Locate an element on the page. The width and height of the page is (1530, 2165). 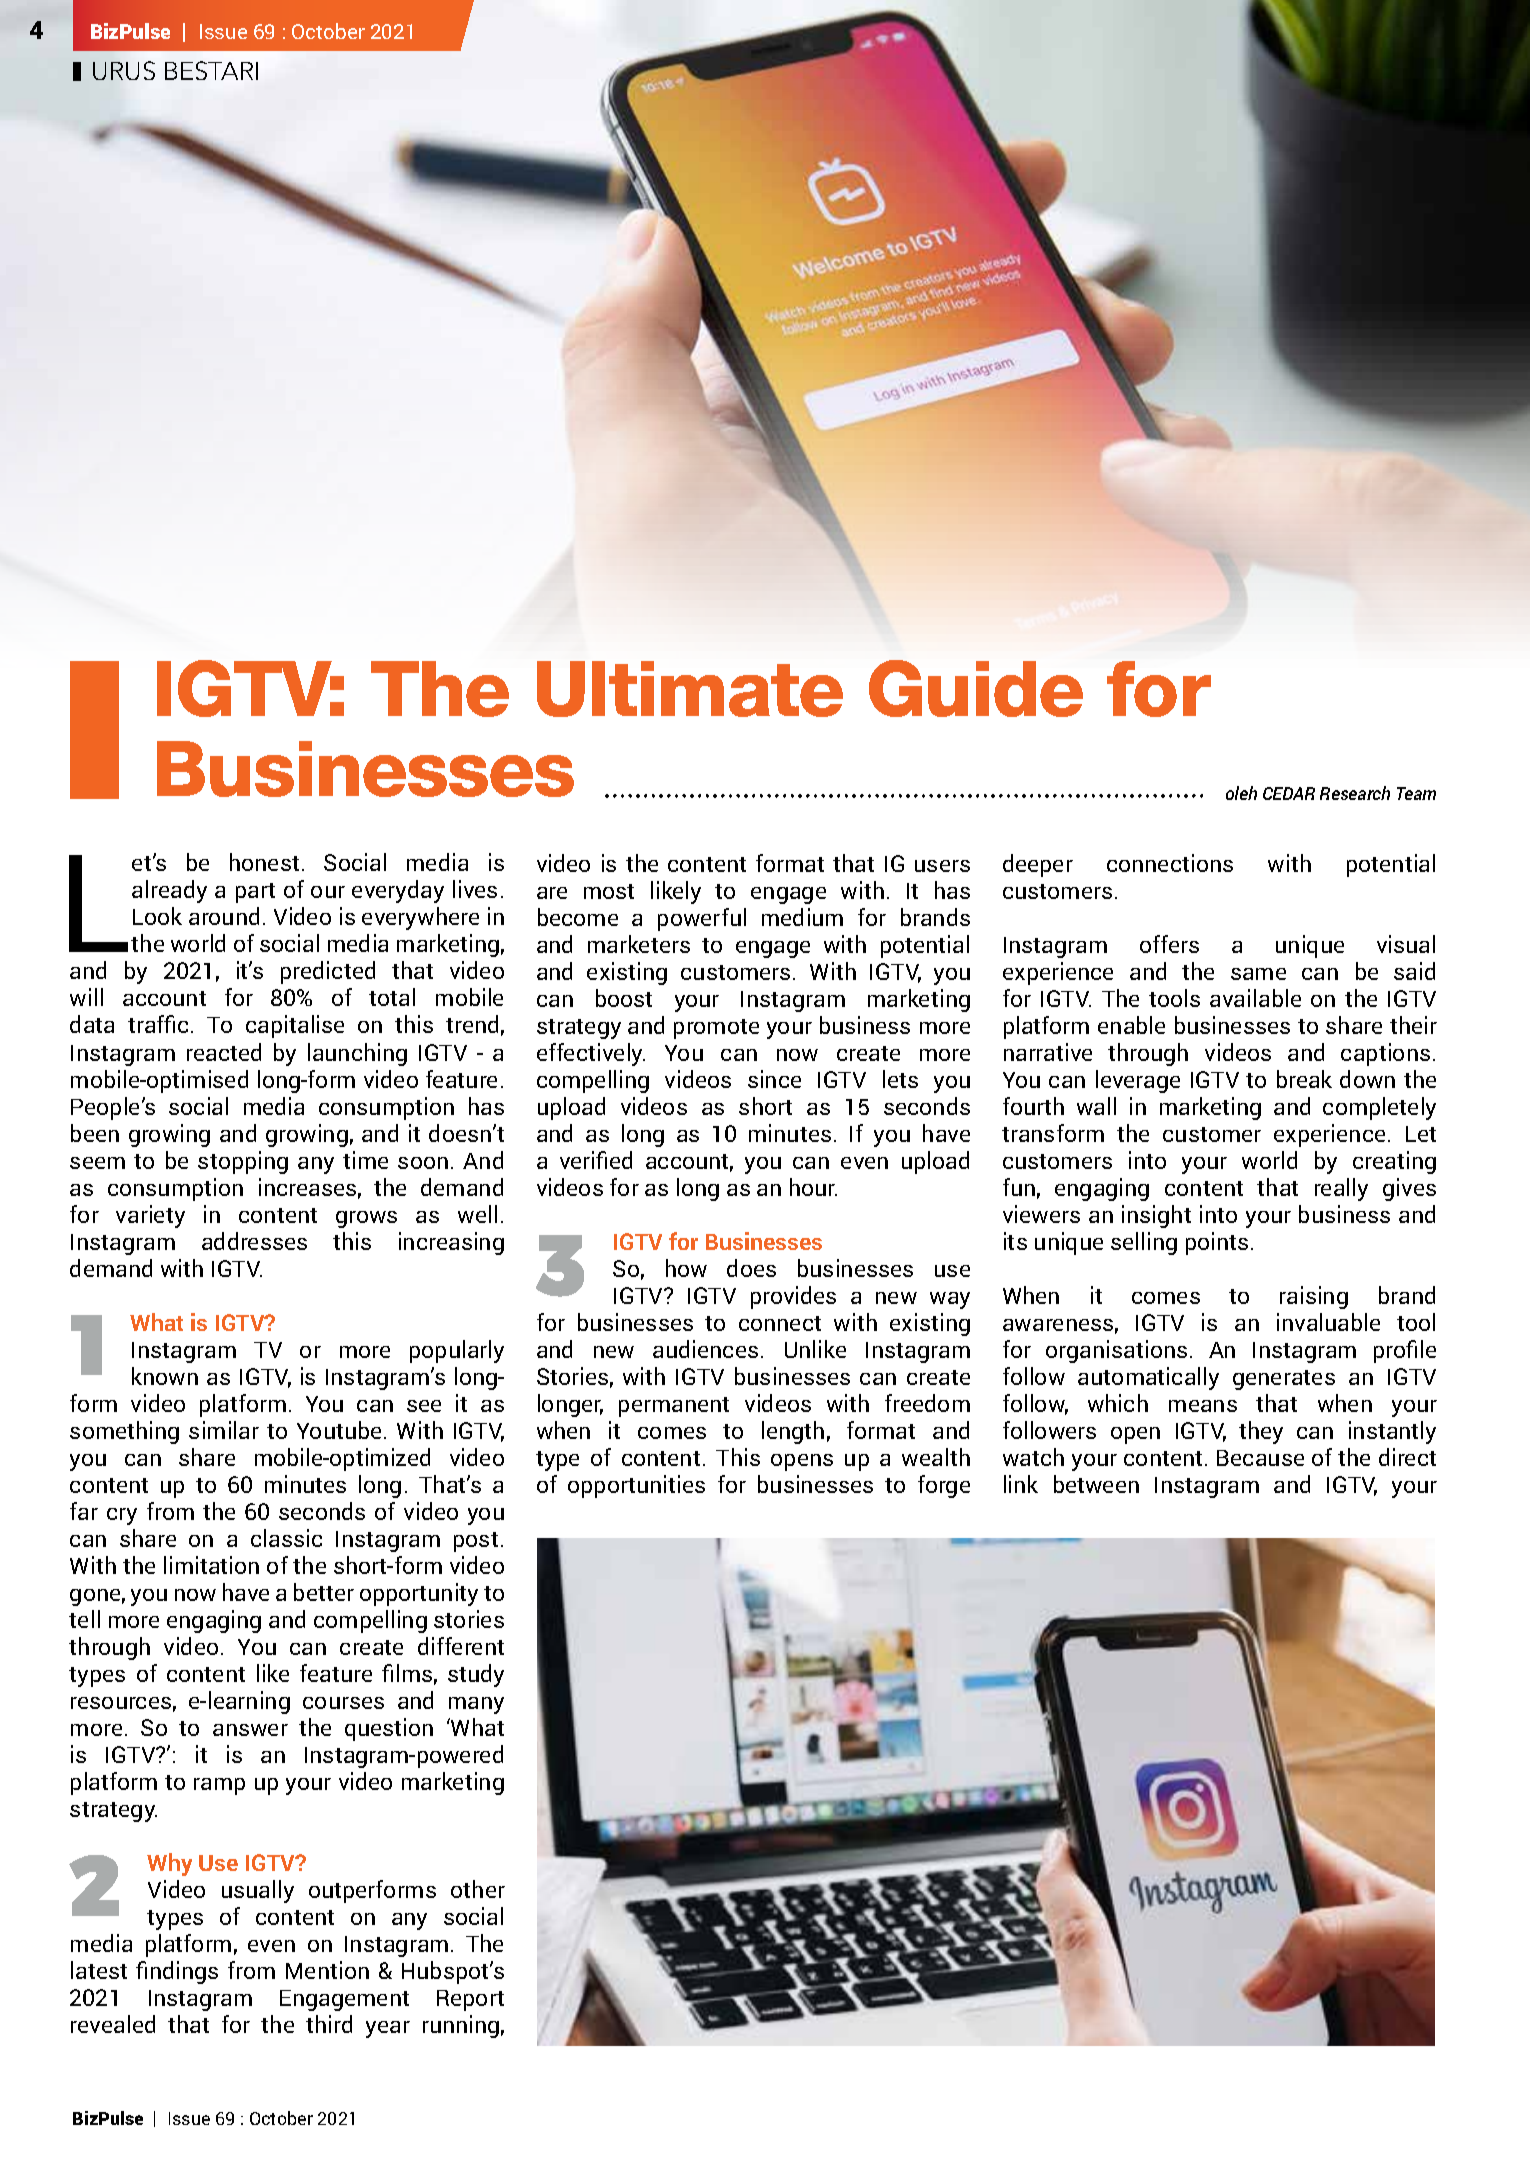
findings is located at coordinates (177, 1972).
